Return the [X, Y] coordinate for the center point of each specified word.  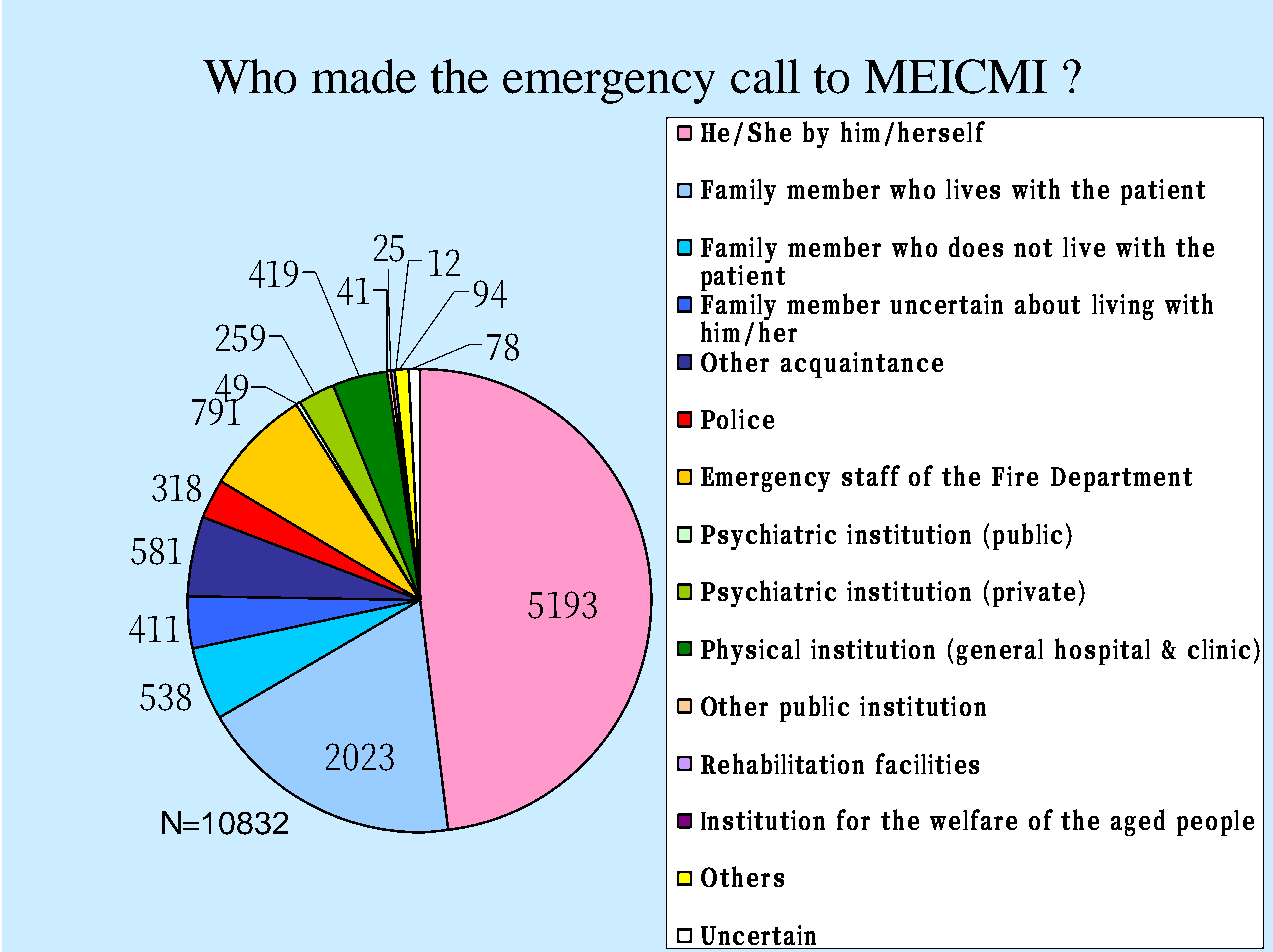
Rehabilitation [782, 763]
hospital [1102, 651]
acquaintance [862, 365]
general [1000, 652]
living [1123, 307]
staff [871, 475]
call [765, 76]
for [853, 819]
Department [1121, 479]
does [976, 246]
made [364, 76]
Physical [750, 651]
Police [737, 419]
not [1033, 248]
